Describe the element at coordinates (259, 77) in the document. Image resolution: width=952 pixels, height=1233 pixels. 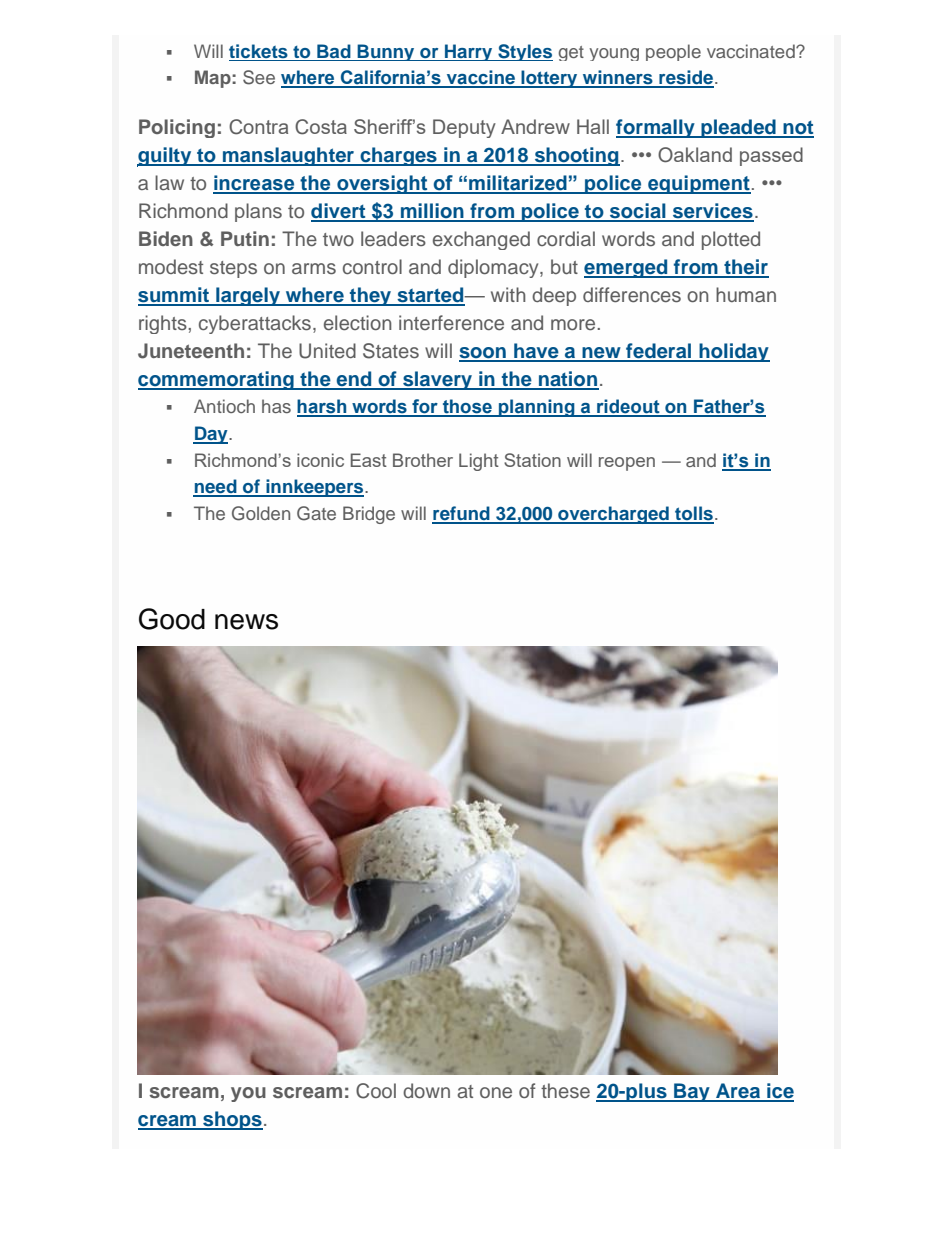
I see `See` at that location.
